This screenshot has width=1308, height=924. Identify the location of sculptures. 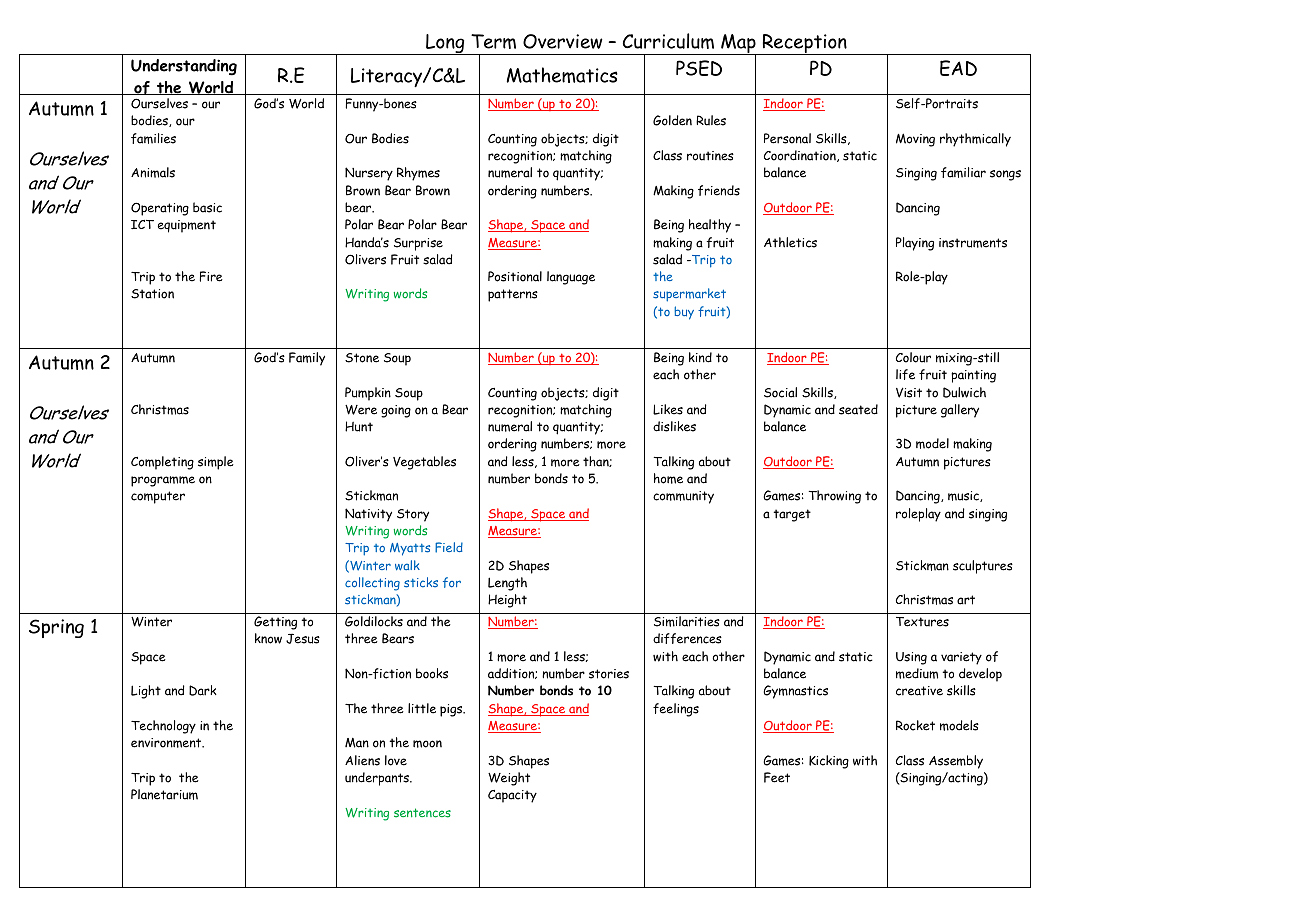
(983, 567).
